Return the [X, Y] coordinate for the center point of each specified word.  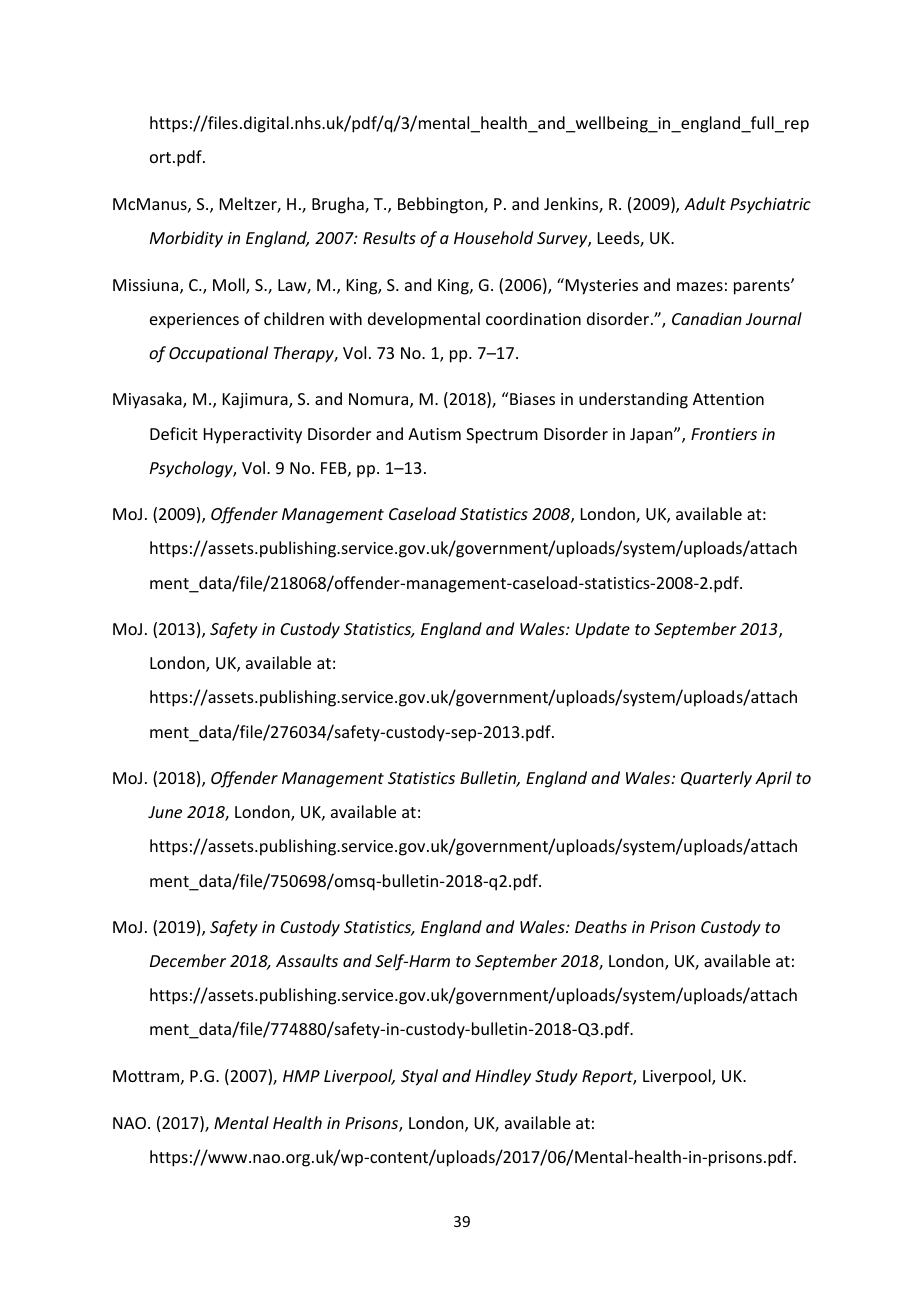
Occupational [218, 354]
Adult [705, 203]
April [773, 779]
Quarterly [716, 779]
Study [556, 1077]
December [188, 960]
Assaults [307, 960]
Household [493, 237]
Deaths [601, 926]
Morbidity [186, 239]
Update [602, 630]
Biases [531, 398]
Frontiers [724, 434]
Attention [728, 399]
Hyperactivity [253, 436]
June [165, 812]
